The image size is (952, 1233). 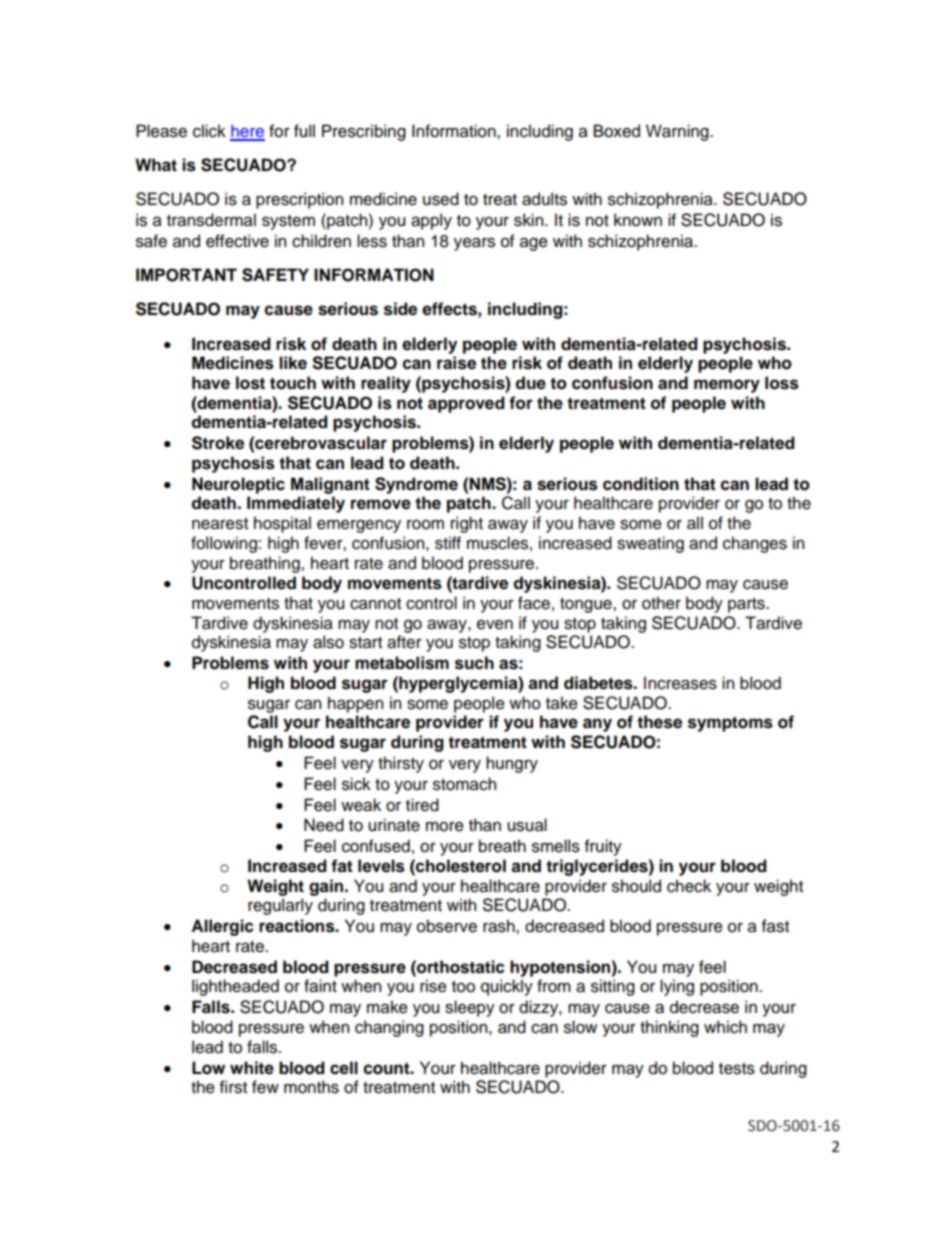 I want to click on following, so click(x=224, y=544).
